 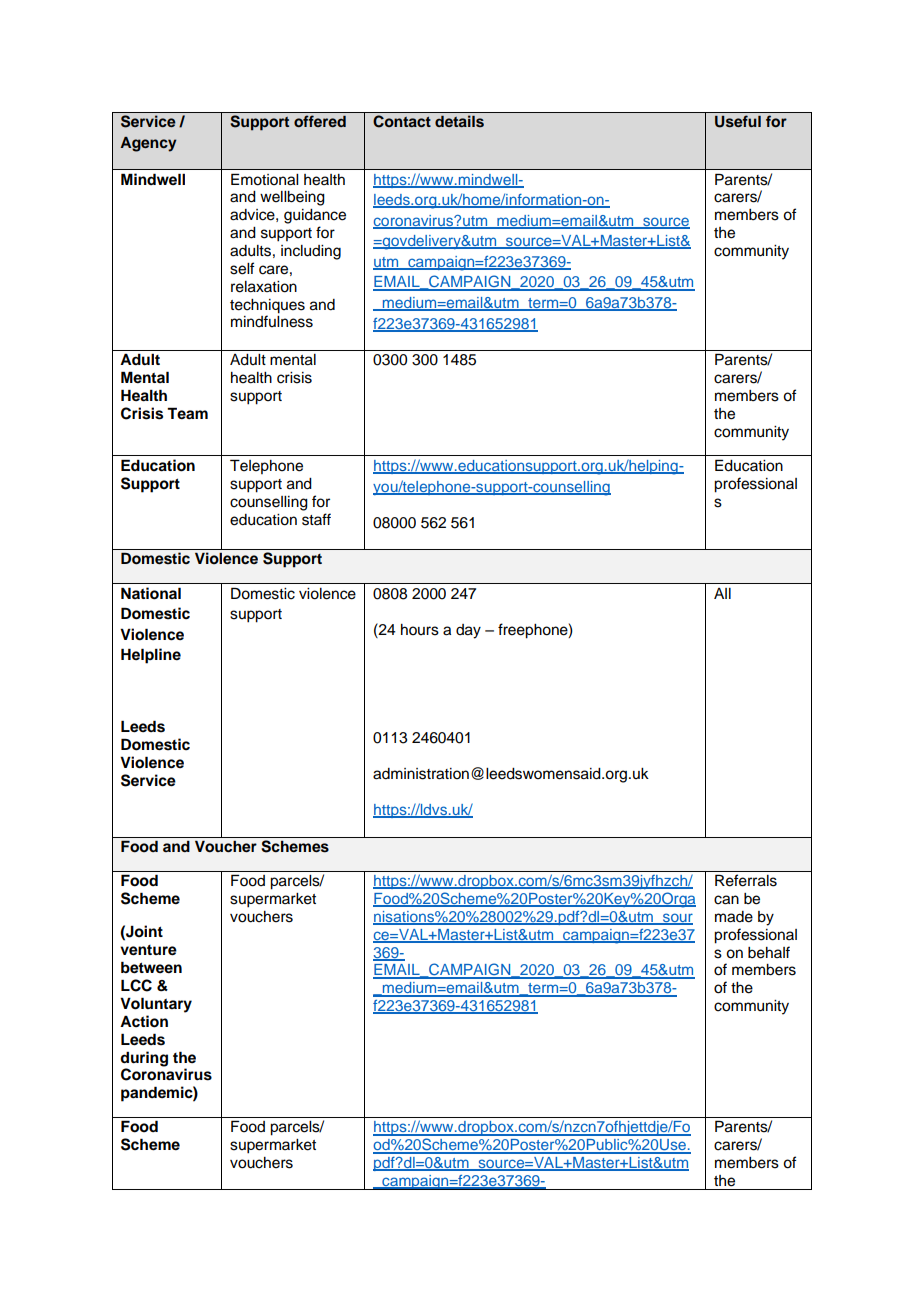 I want to click on National, so click(x=151, y=593).
